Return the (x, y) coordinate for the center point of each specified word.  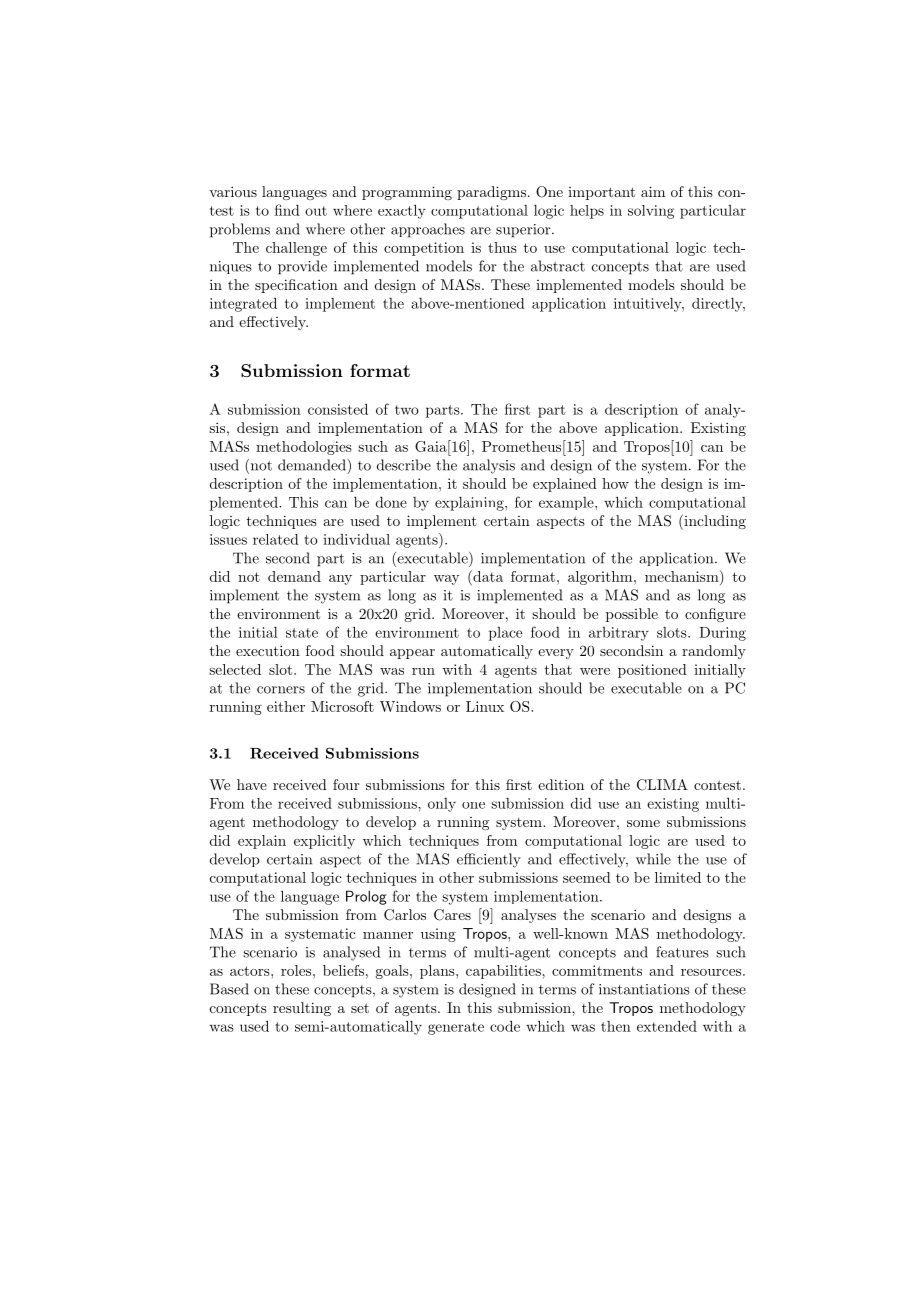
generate (456, 1028)
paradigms (493, 193)
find (287, 210)
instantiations (644, 989)
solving (651, 212)
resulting (302, 1009)
